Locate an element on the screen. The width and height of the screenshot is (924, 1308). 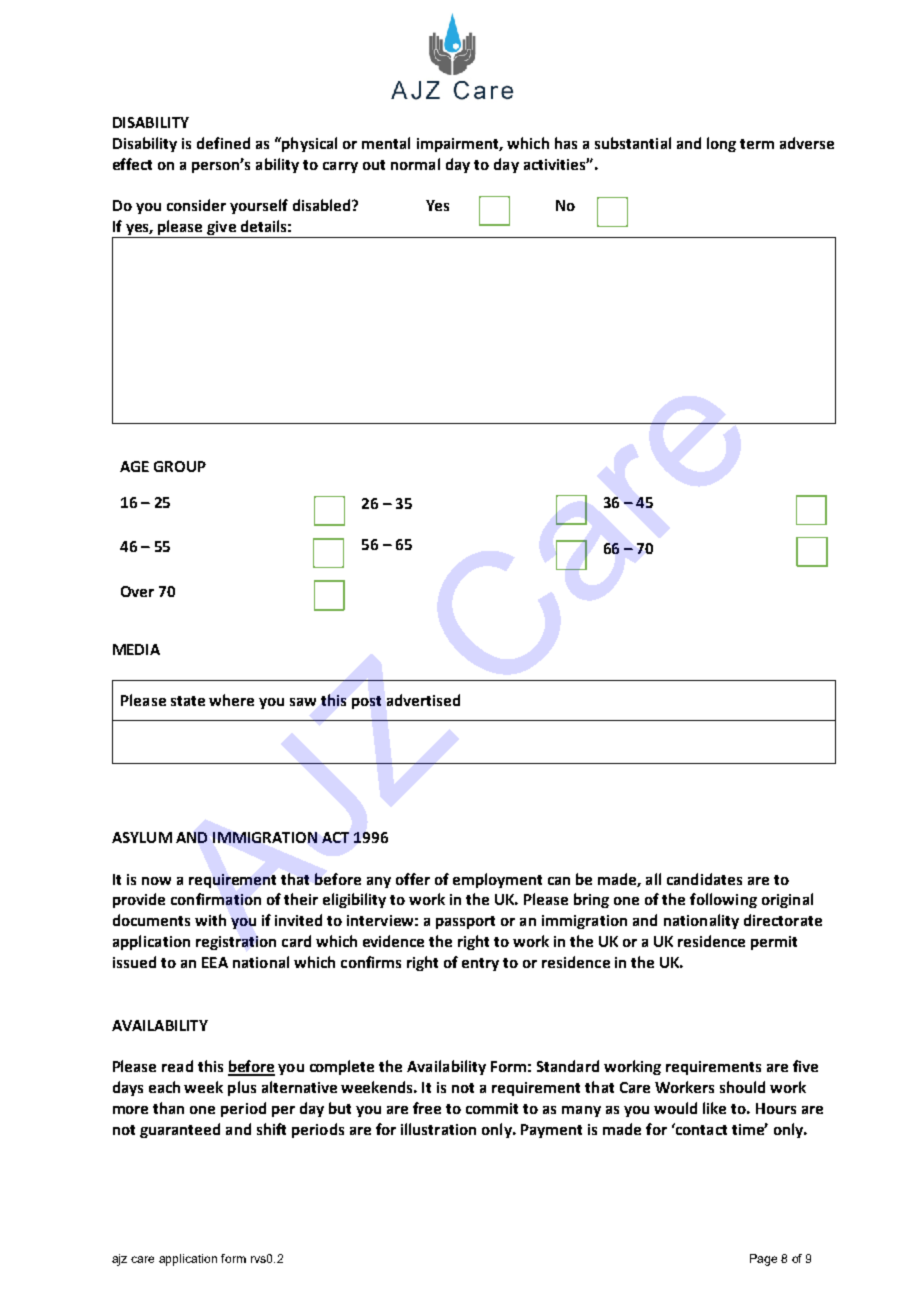
state is located at coordinates (188, 701).
